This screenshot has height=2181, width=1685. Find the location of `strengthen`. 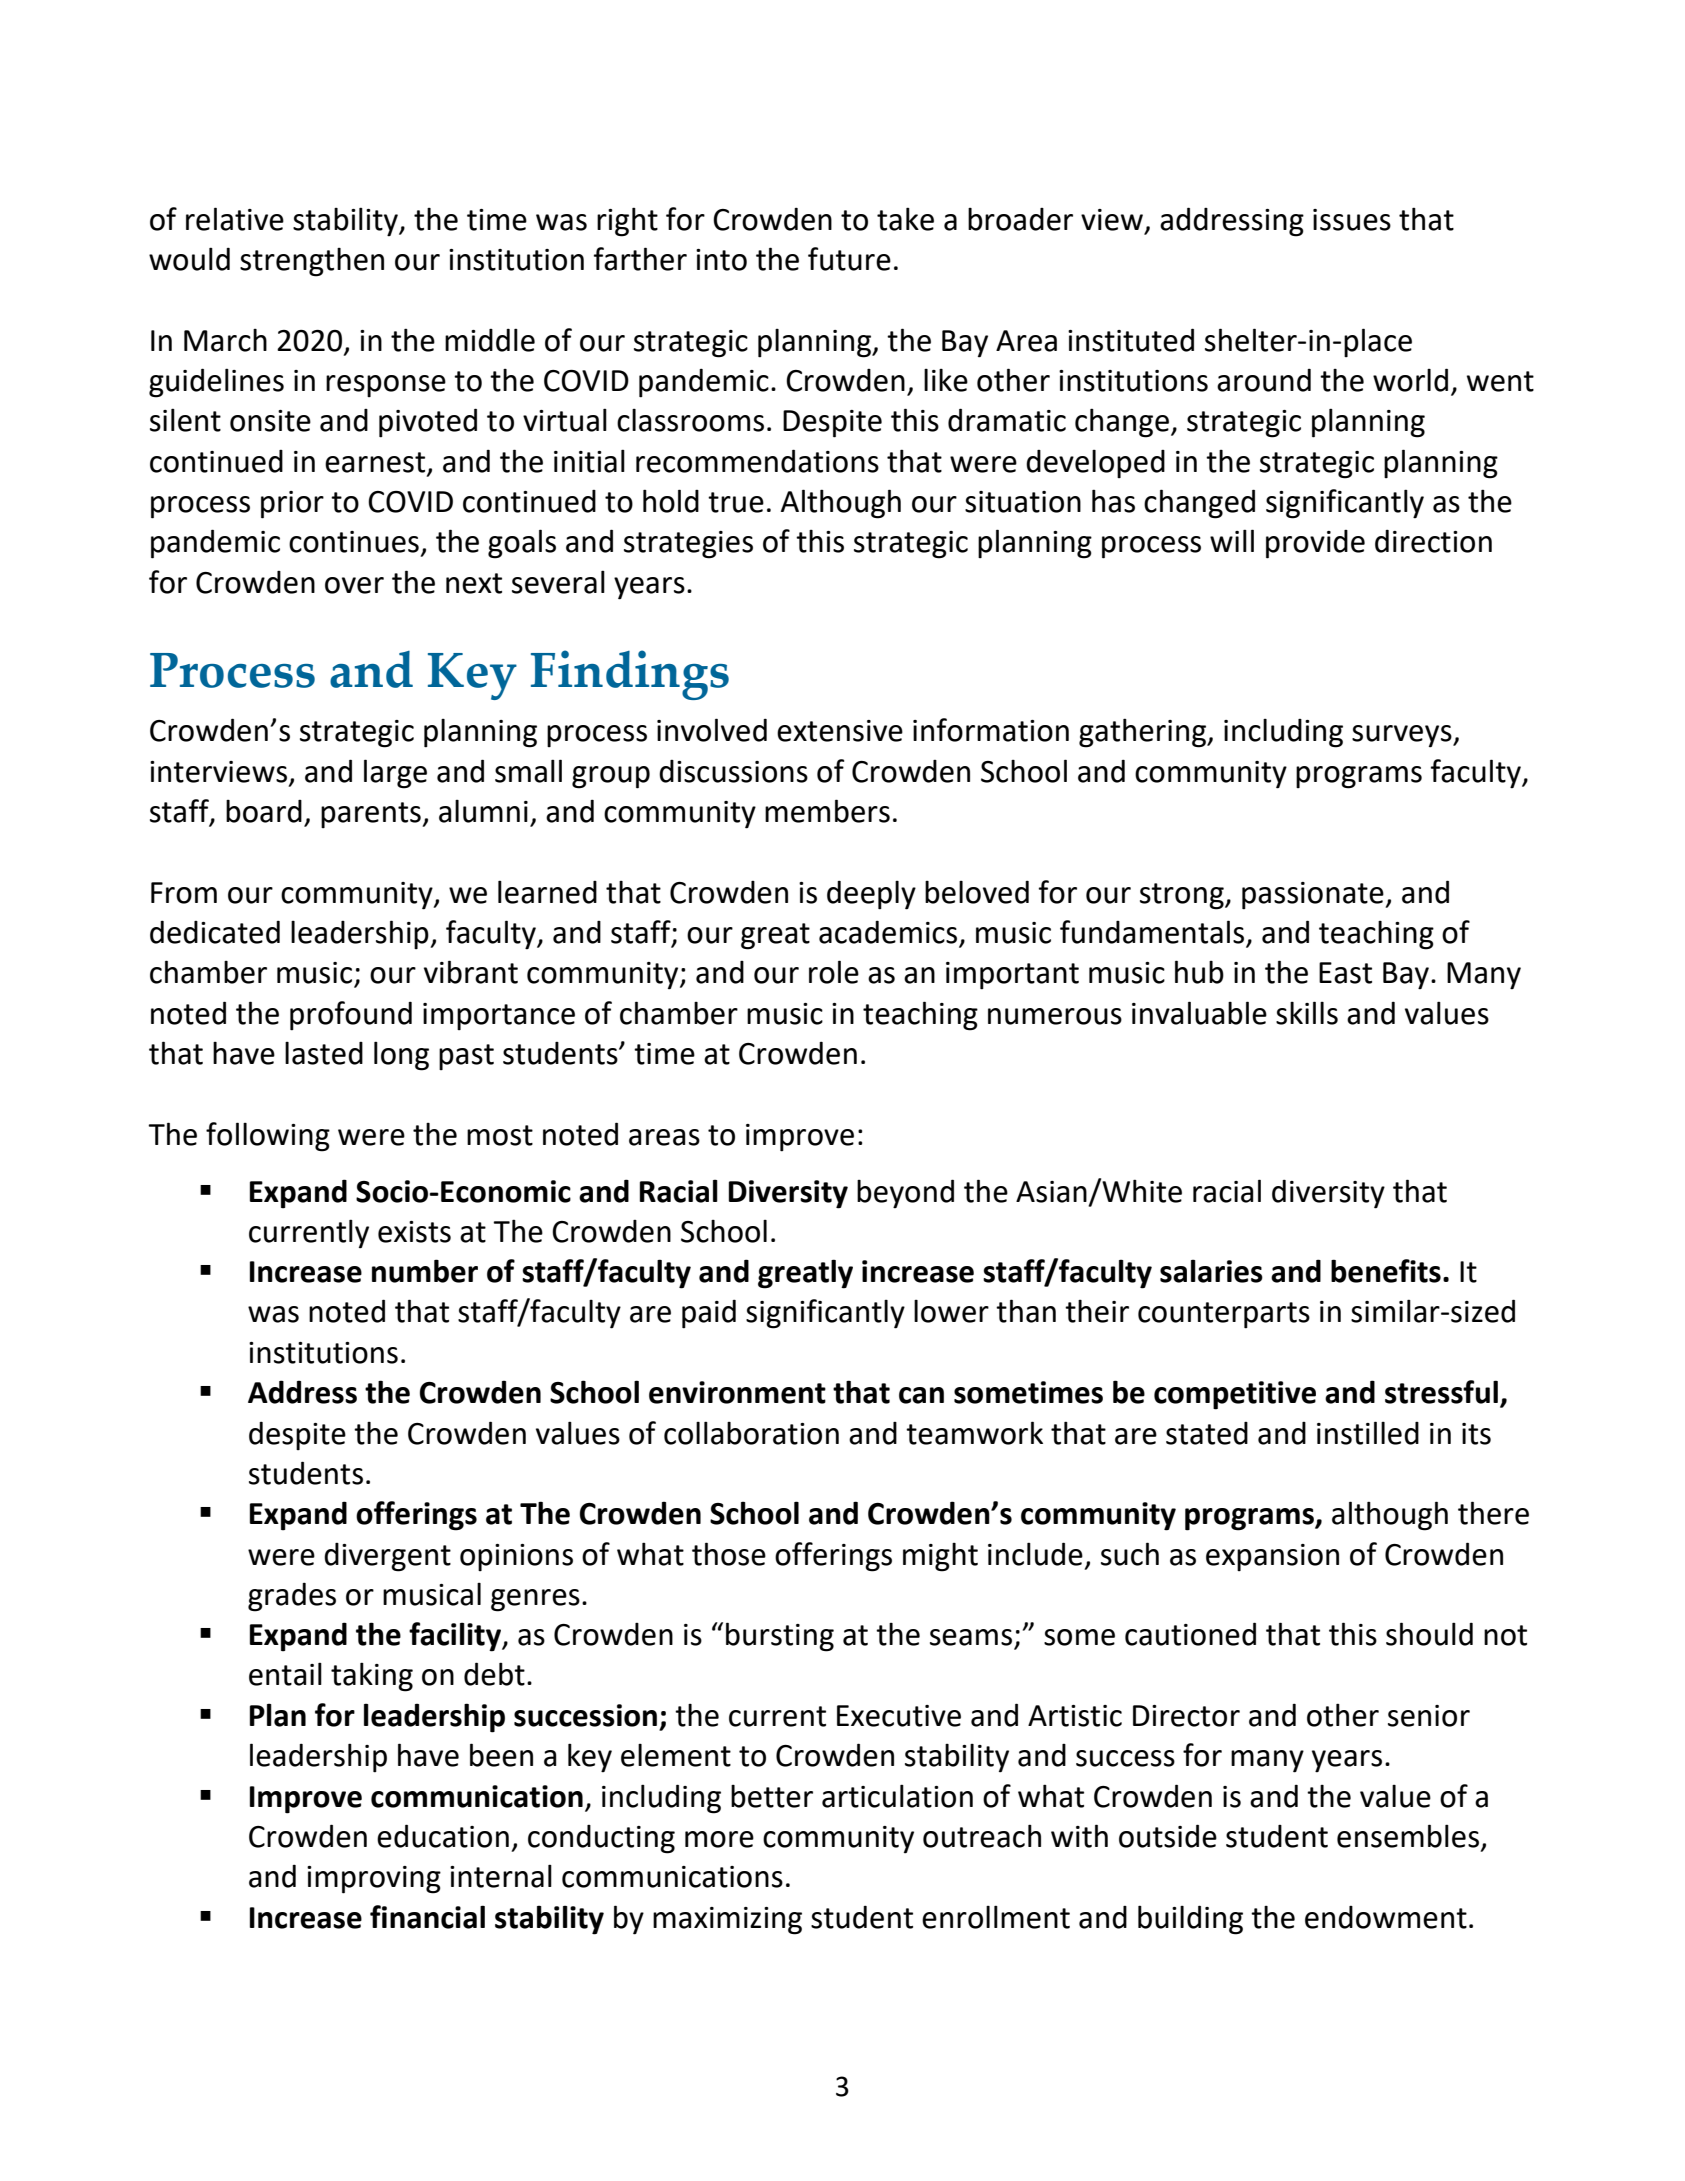

strengthen is located at coordinates (312, 262).
